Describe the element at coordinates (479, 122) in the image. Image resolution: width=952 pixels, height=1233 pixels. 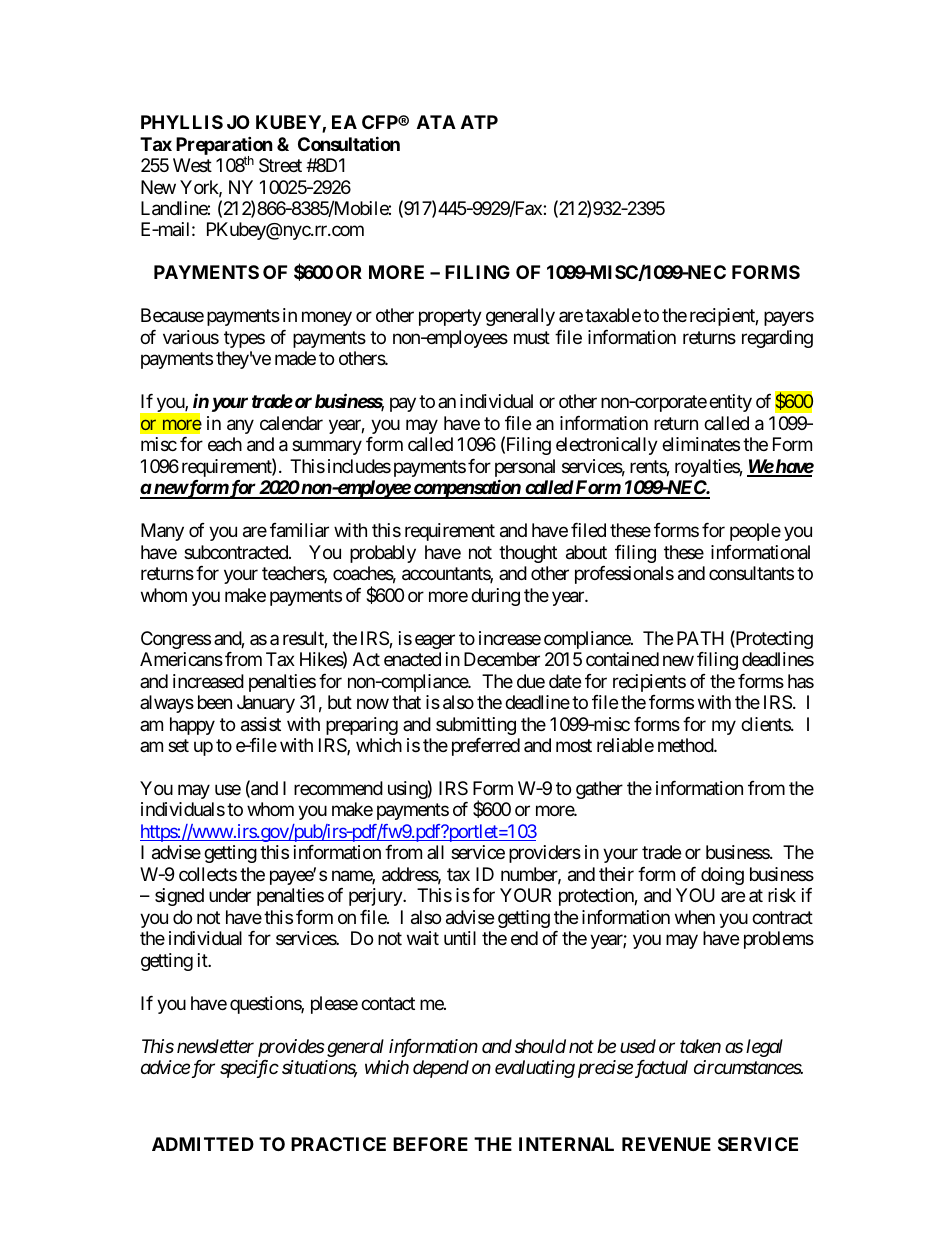
I see `ATP` at that location.
